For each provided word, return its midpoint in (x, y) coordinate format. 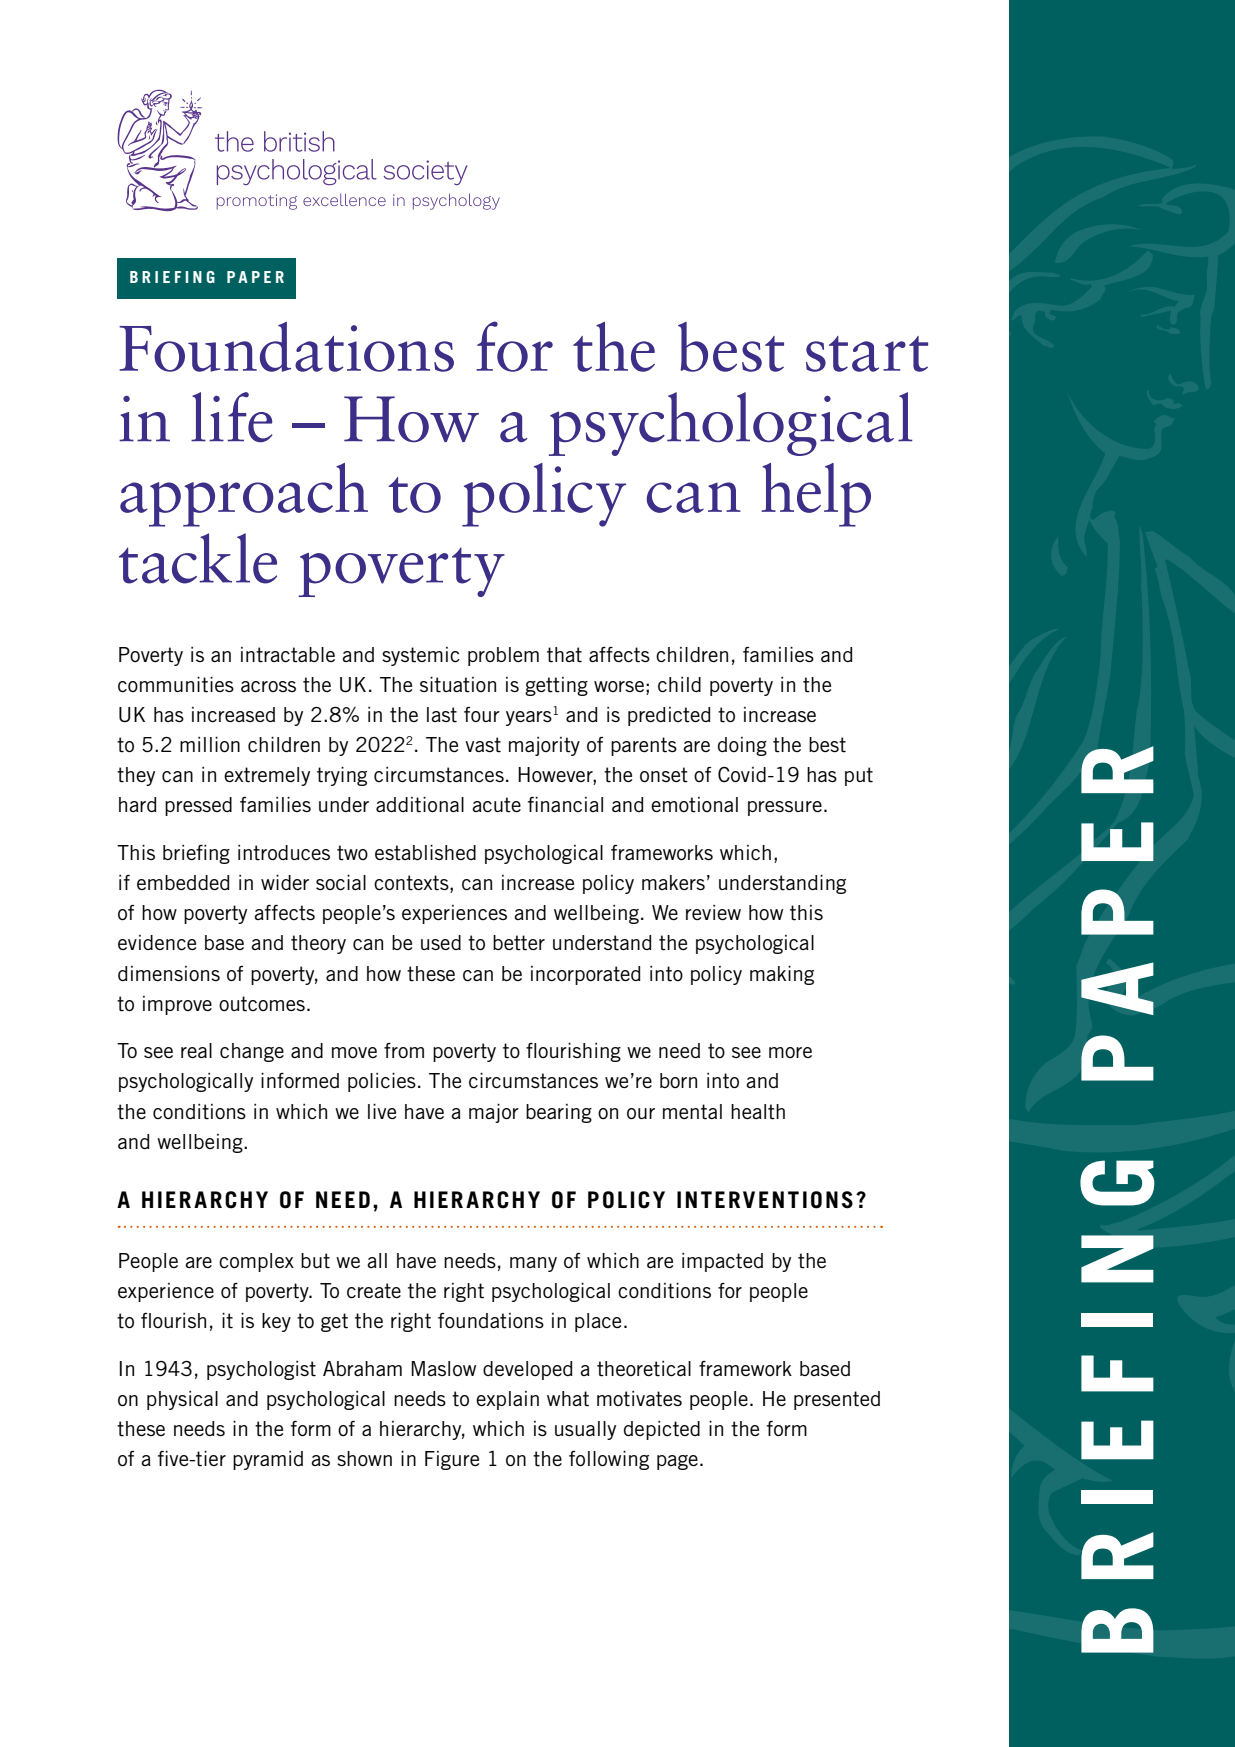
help (816, 495)
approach (244, 495)
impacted (722, 1262)
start (867, 354)
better (519, 943)
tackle (198, 558)
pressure (785, 808)
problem (503, 656)
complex (256, 1262)
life (231, 417)
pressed (198, 806)
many (533, 1264)
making (782, 975)
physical (182, 1400)
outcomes (262, 1004)
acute (496, 805)
